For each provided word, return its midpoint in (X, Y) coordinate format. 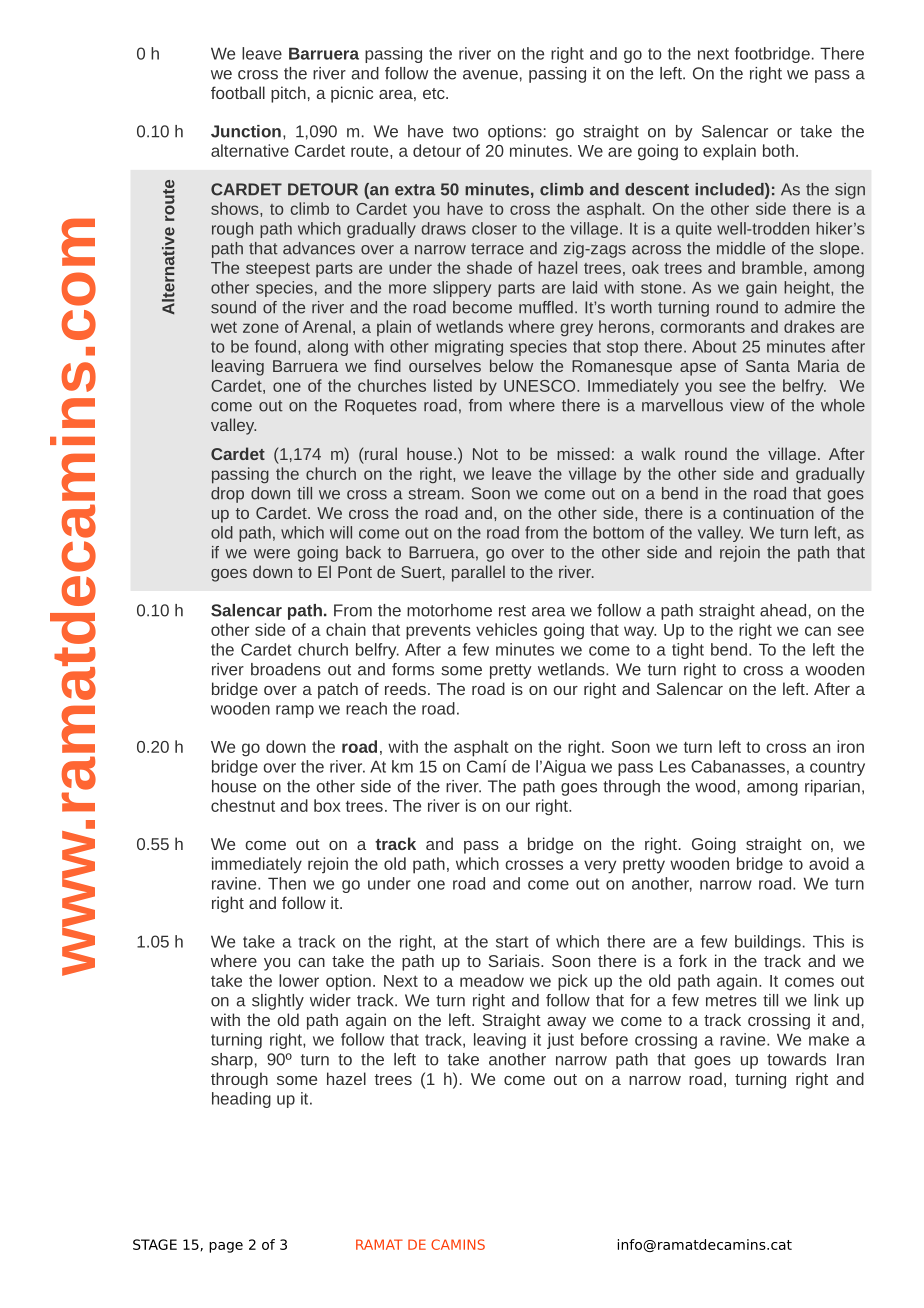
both (778, 150)
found (275, 346)
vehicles (506, 629)
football (238, 92)
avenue (490, 75)
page (226, 1247)
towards (796, 1059)
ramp (295, 711)
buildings (768, 943)
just (560, 1041)
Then (287, 883)
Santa (768, 366)
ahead (783, 610)
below (511, 365)
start (512, 942)
